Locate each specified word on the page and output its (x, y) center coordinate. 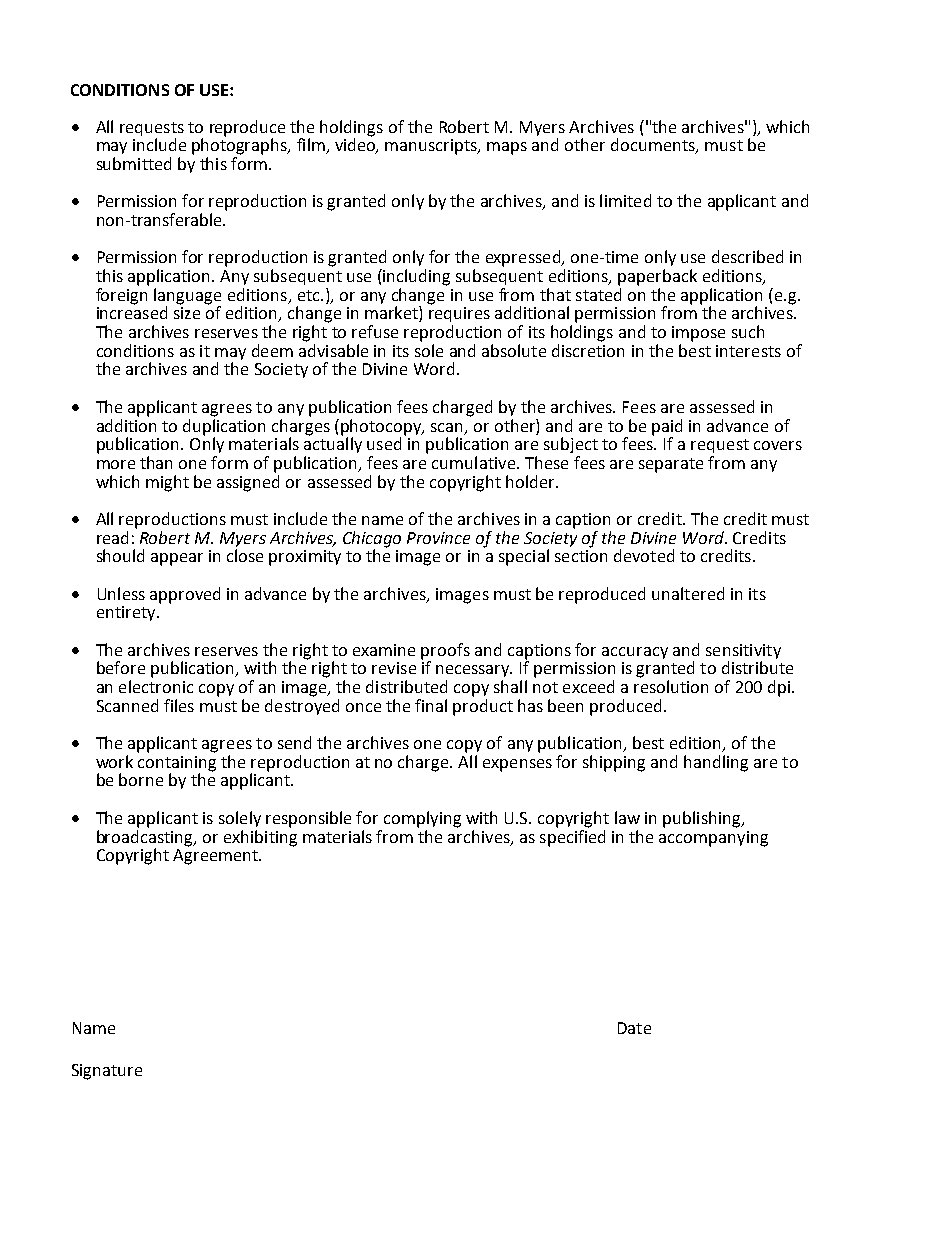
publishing (703, 819)
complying (422, 819)
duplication (224, 426)
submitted (134, 163)
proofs (445, 651)
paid (667, 427)
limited (625, 200)
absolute (514, 350)
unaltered (688, 593)
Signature (107, 1072)
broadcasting (146, 837)
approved (185, 595)
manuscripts (432, 147)
